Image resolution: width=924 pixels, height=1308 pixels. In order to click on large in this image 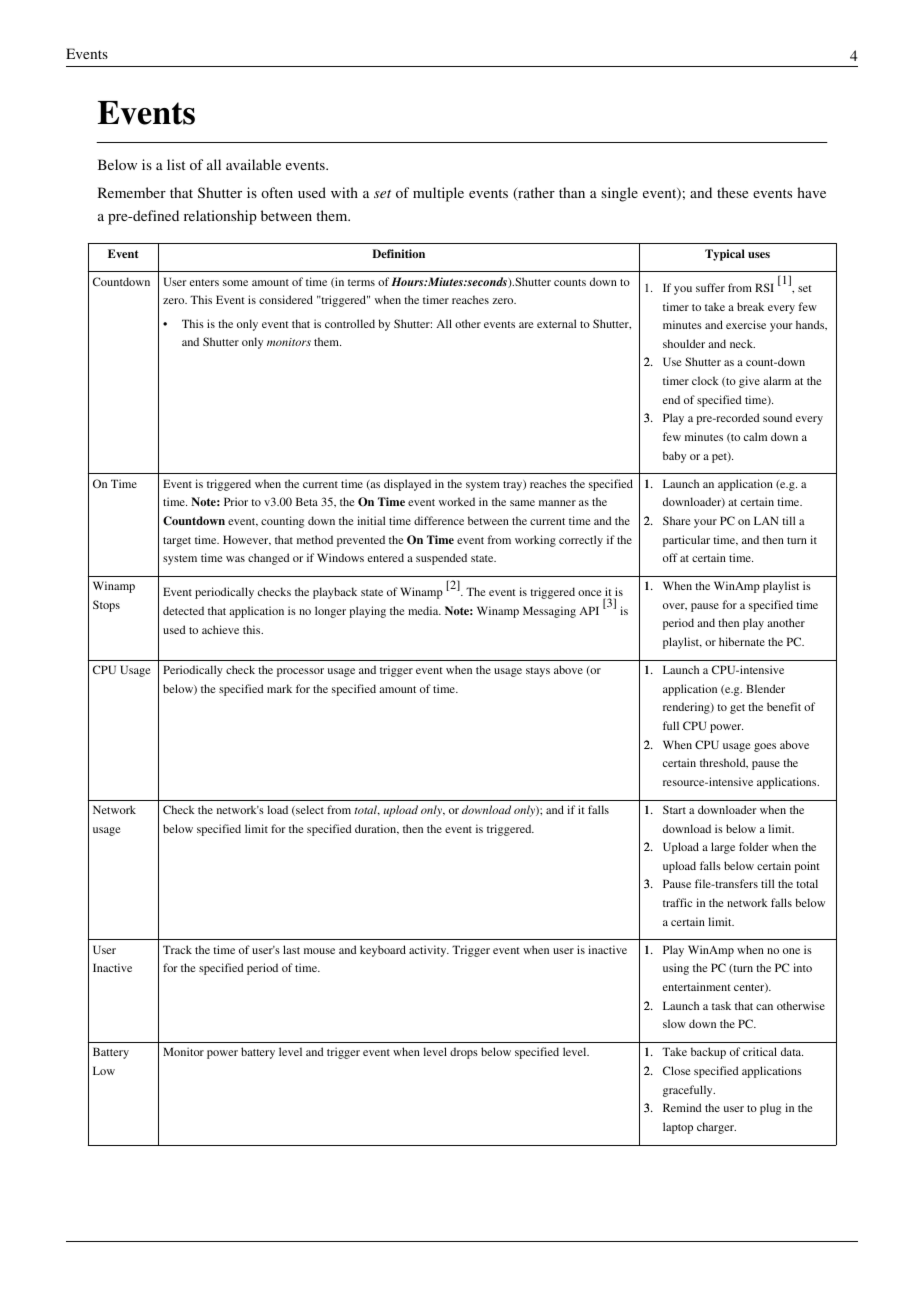, I will do `click(723, 848)`.
